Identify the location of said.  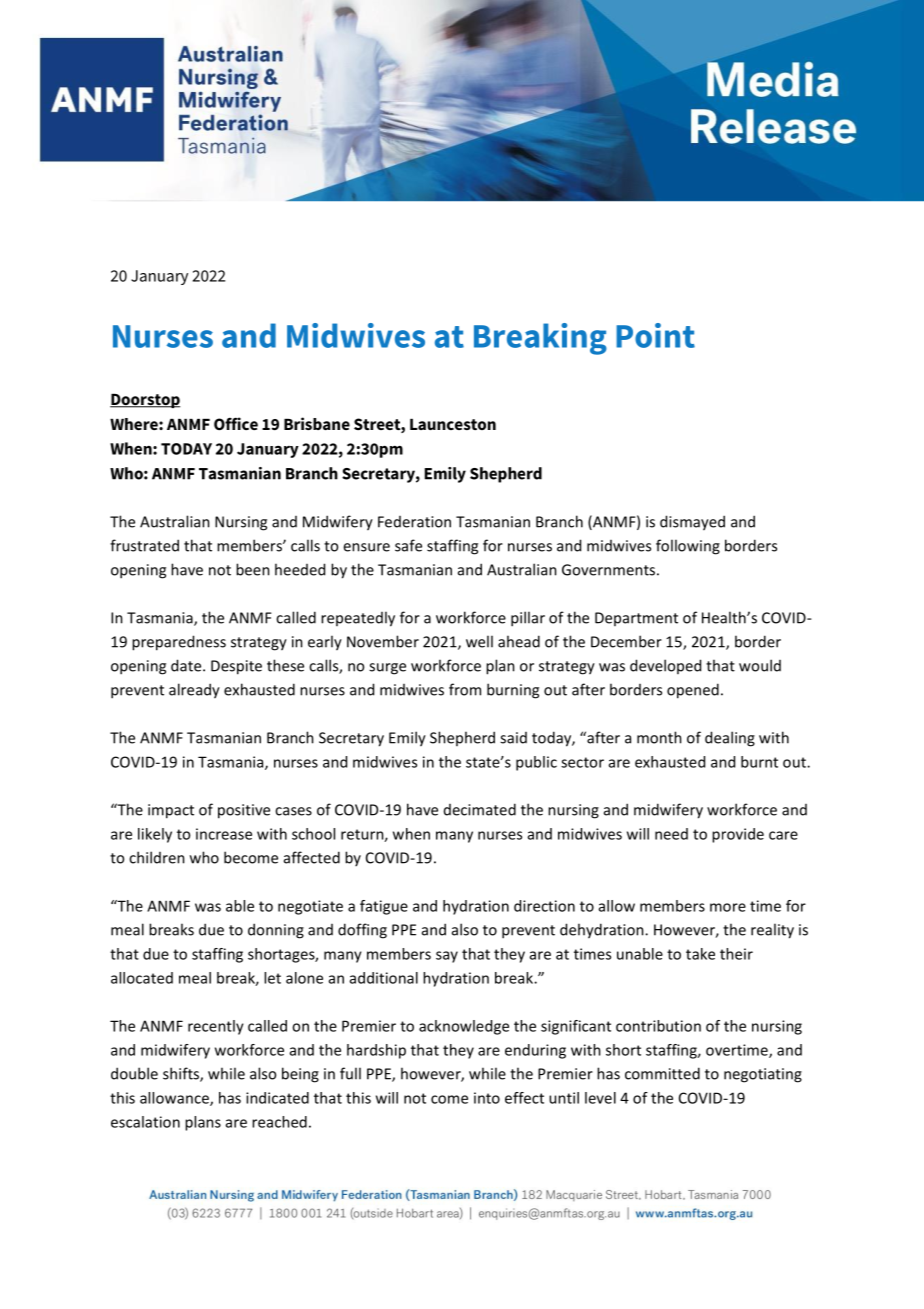
(513, 738).
